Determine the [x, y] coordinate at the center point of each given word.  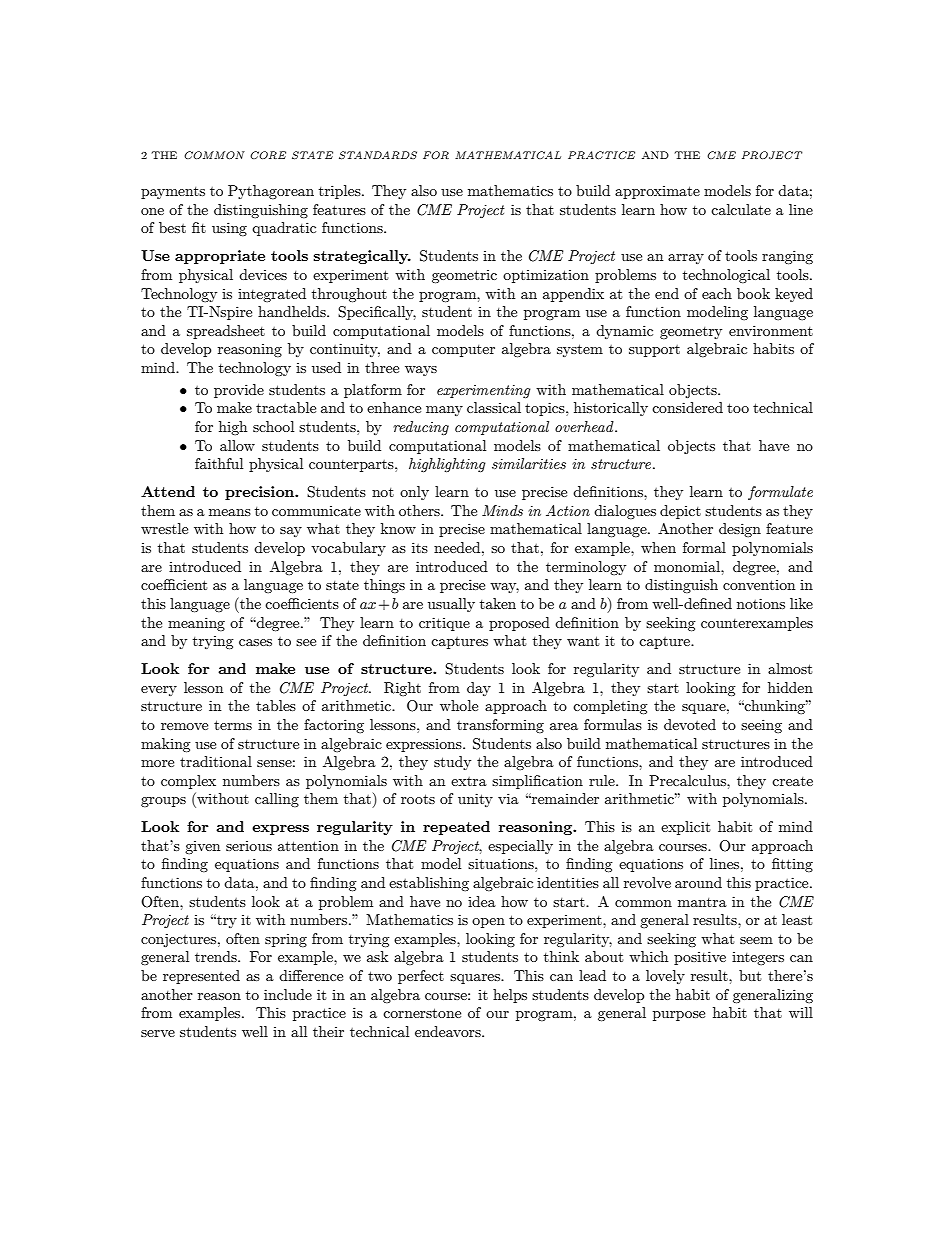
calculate [741, 209]
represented [201, 977]
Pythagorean [271, 192]
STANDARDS [378, 155]
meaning [196, 624]
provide [239, 391]
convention [759, 585]
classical [494, 407]
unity [475, 800]
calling [277, 800]
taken [498, 603]
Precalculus [688, 780]
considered [687, 407]
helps [510, 996]
